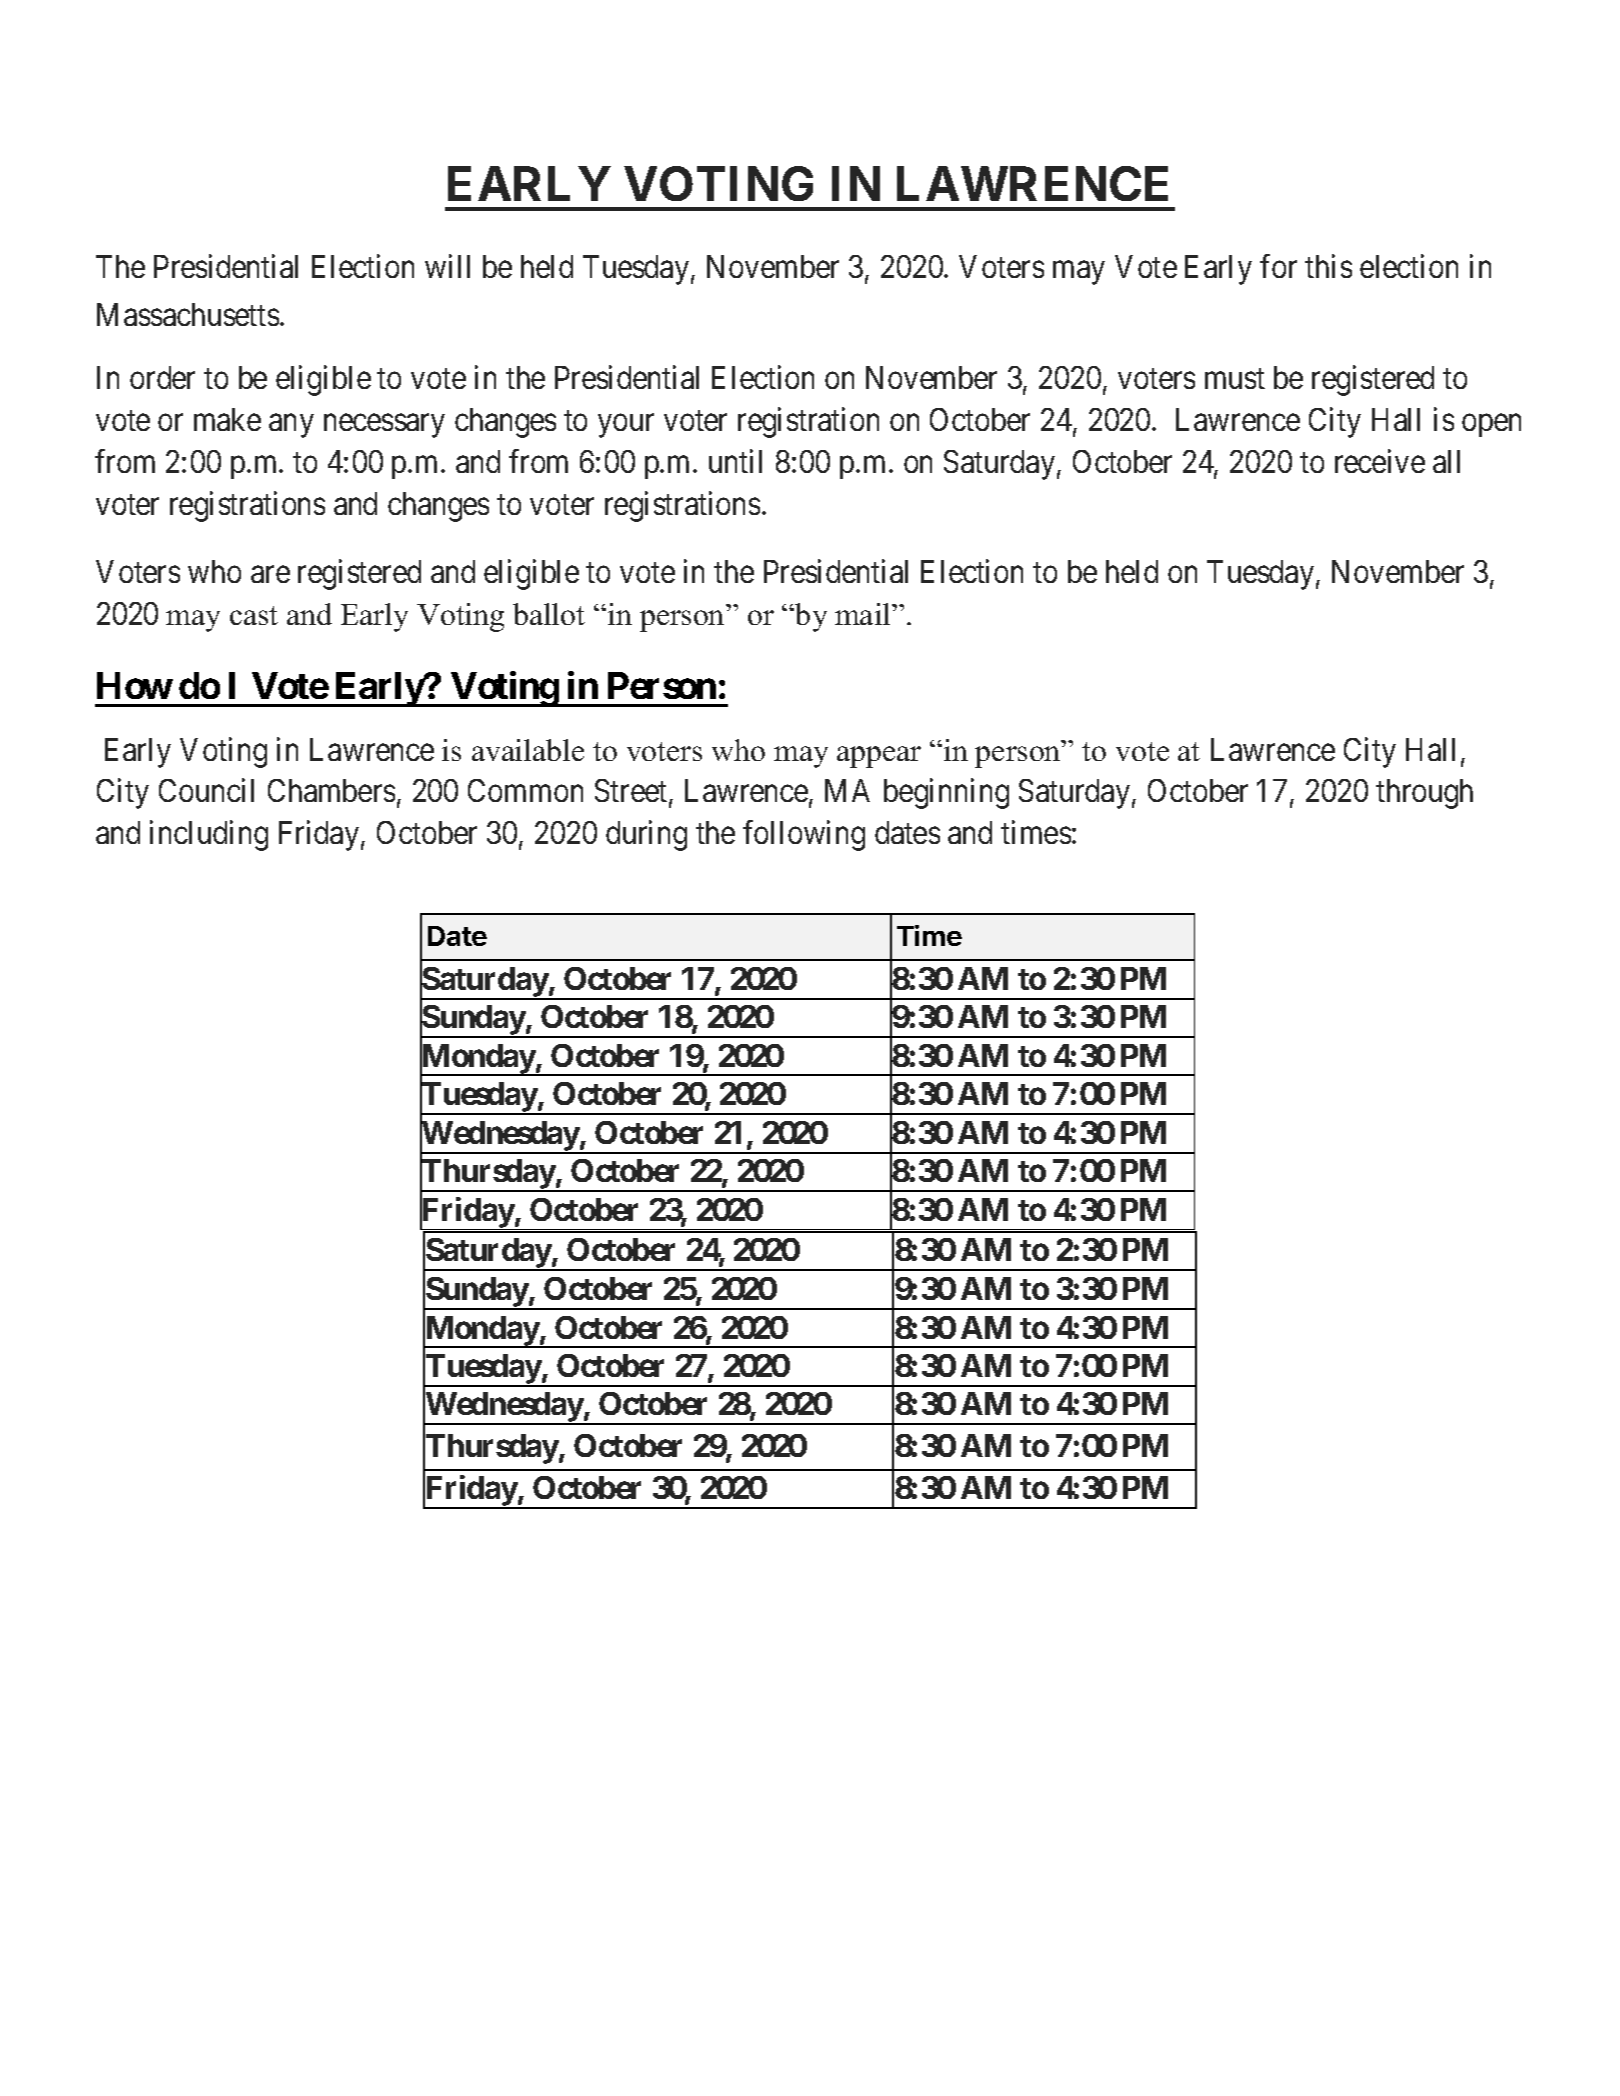 The height and width of the screenshot is (2096, 1620). I want to click on your, so click(626, 426).
